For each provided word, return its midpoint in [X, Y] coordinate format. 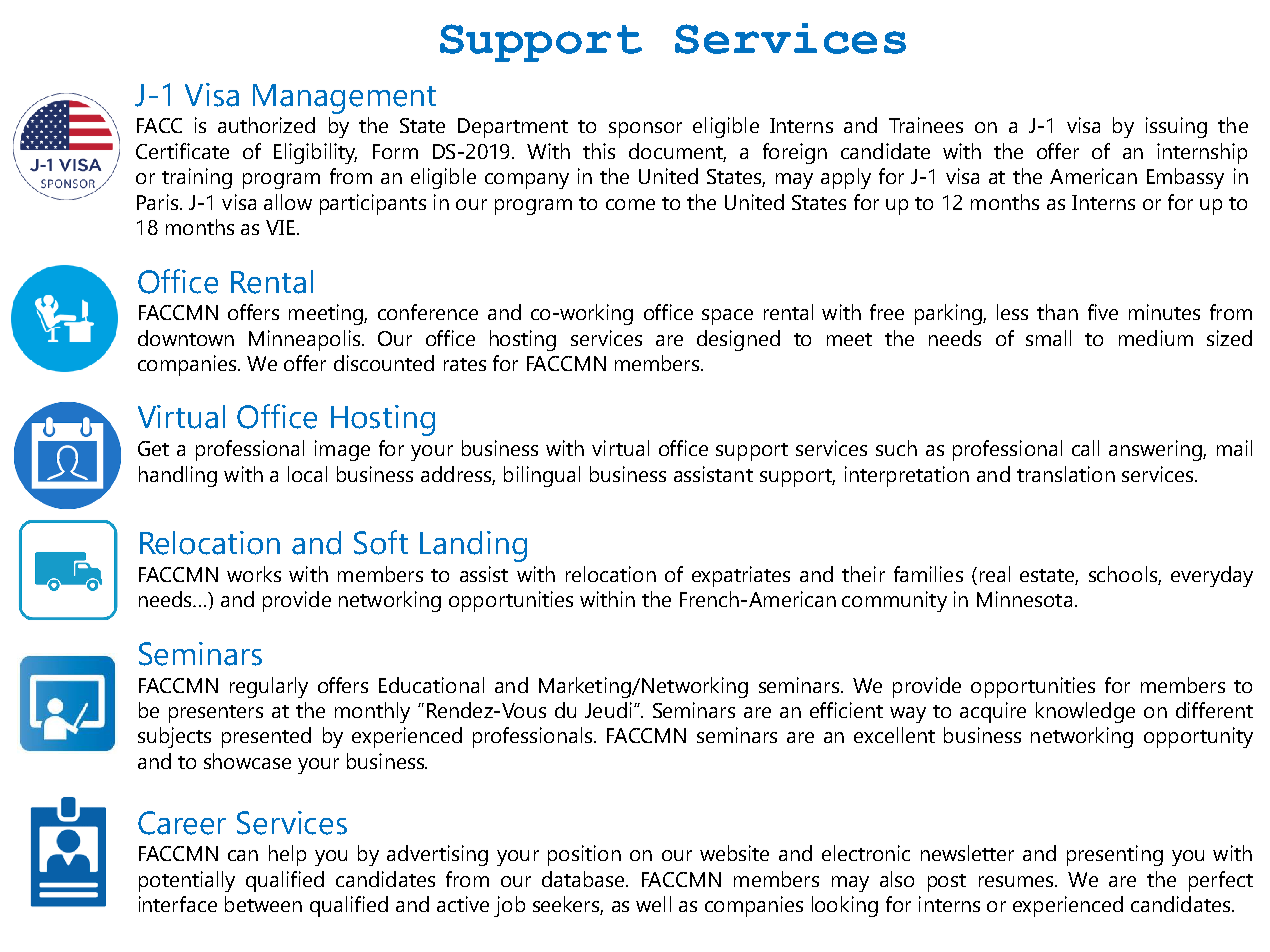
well [653, 904]
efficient [846, 710]
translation [1066, 474]
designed [738, 340]
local [307, 474]
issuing [1176, 127]
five [1103, 312]
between [263, 904]
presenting [1115, 855]
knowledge [1085, 712]
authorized [266, 125]
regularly [269, 687]
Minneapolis [304, 340]
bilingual [542, 476]
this [599, 151]
